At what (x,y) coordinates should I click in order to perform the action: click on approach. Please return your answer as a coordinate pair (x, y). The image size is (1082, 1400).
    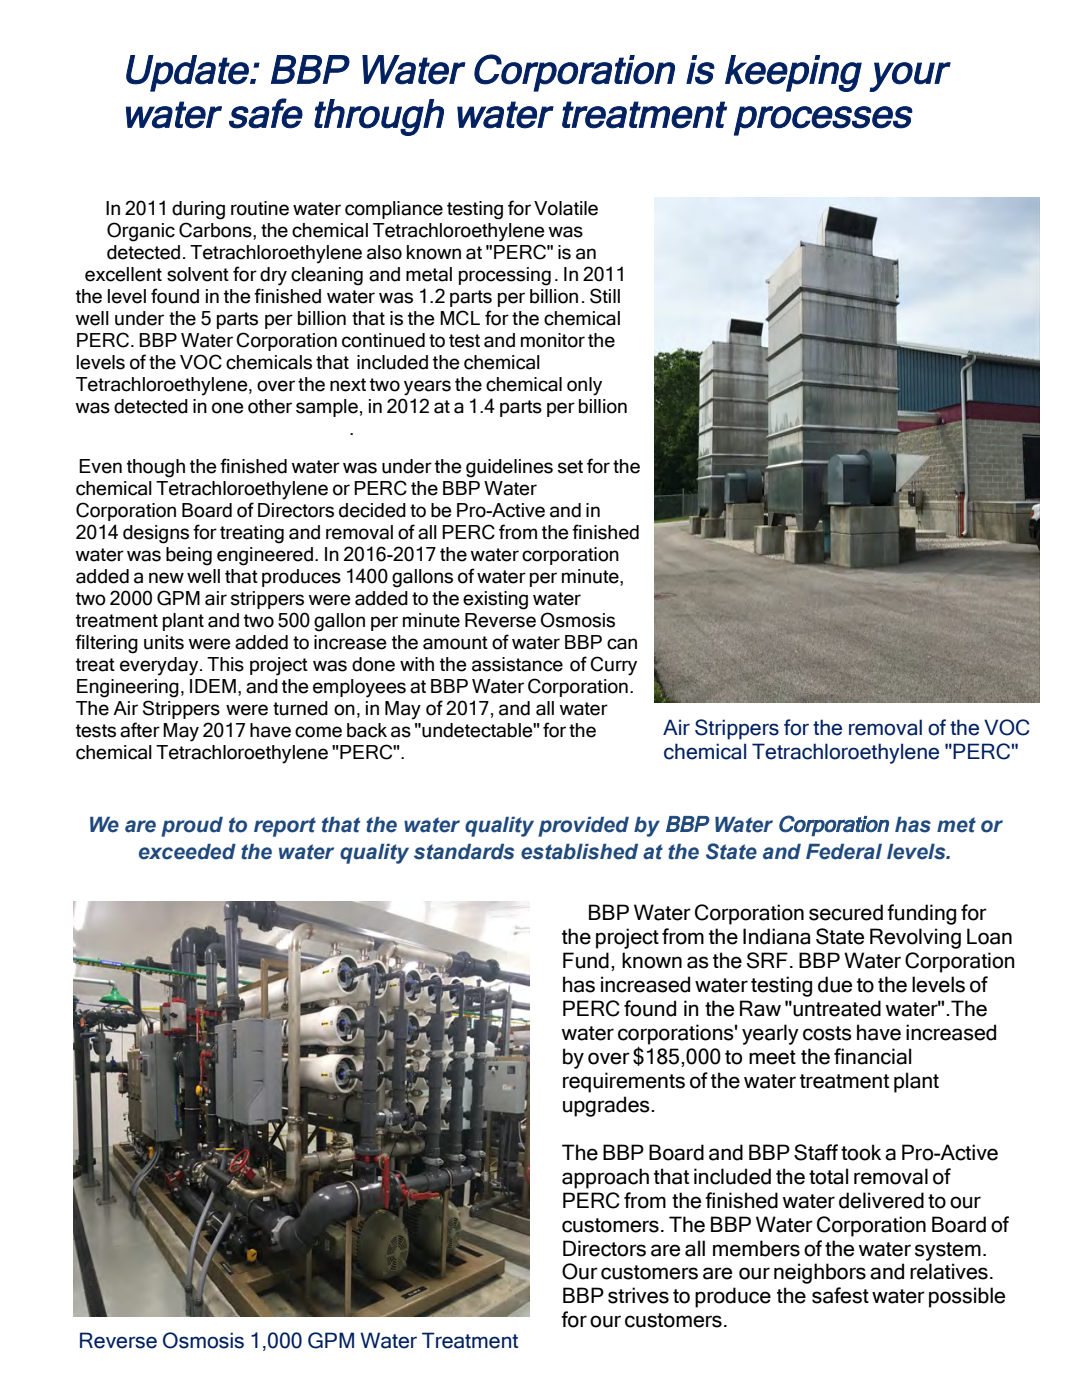
    Looking at the image, I should click on (605, 1178).
